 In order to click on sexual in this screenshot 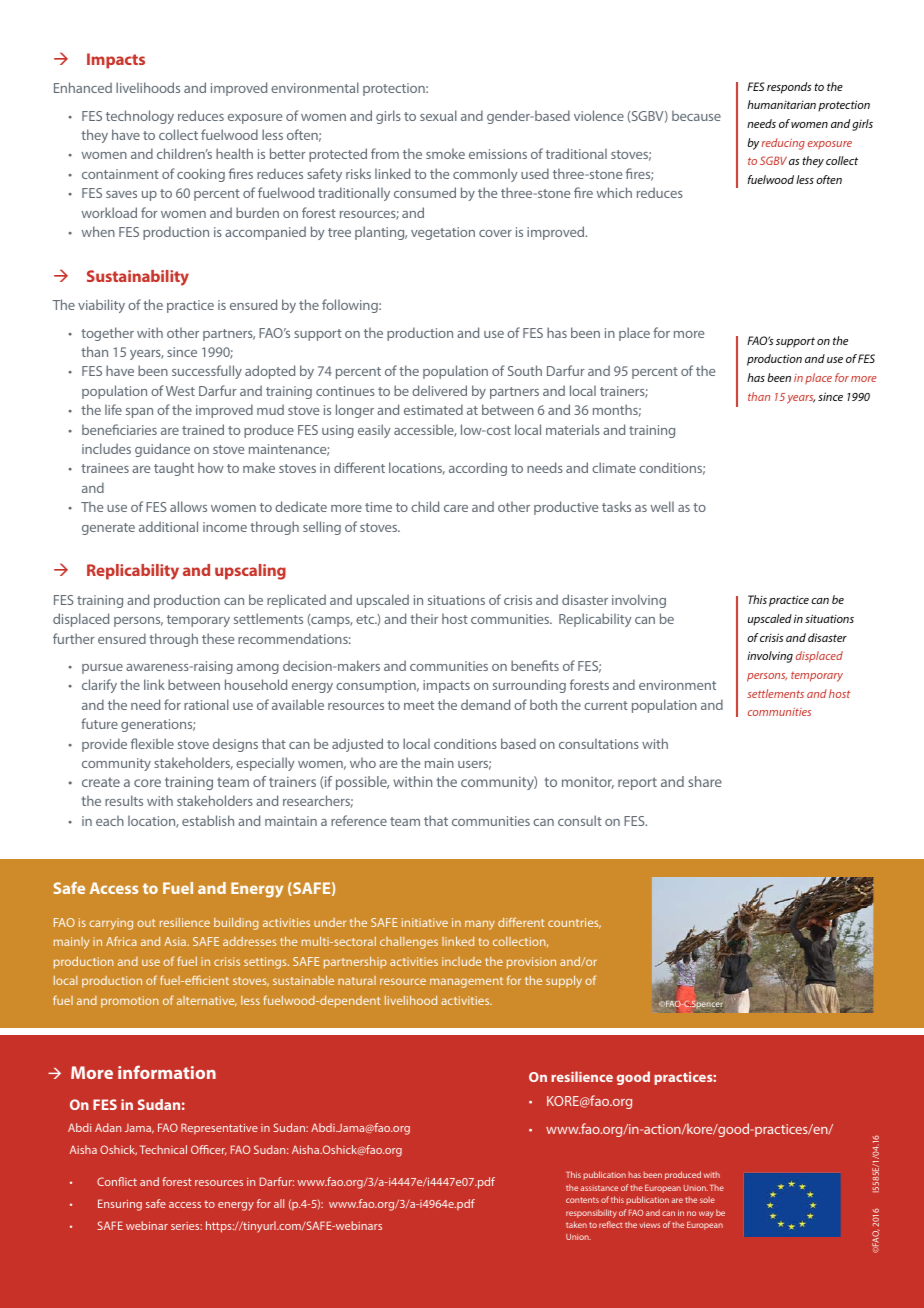, I will do `click(438, 115)`.
